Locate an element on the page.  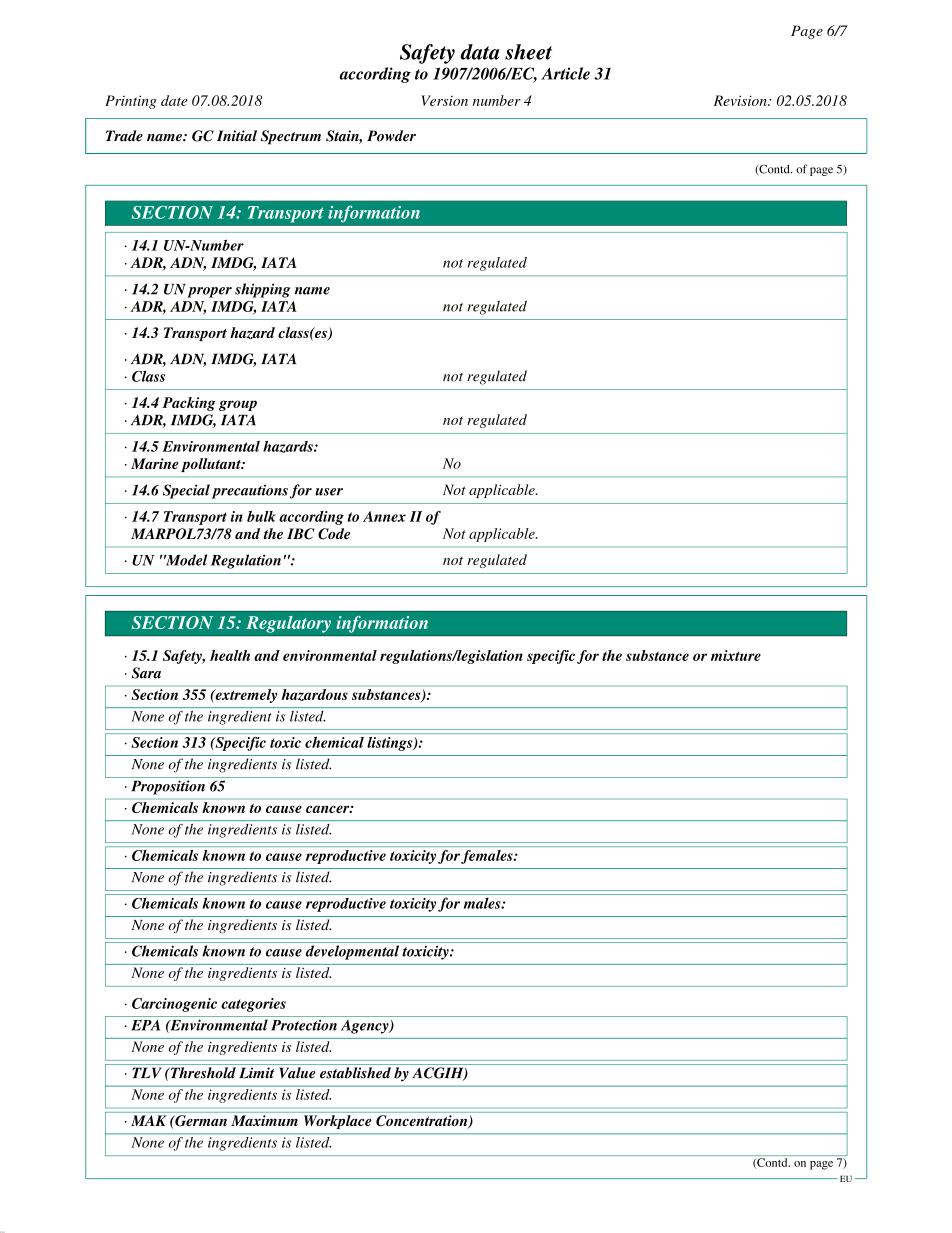
Revision is located at coordinates (741, 100).
